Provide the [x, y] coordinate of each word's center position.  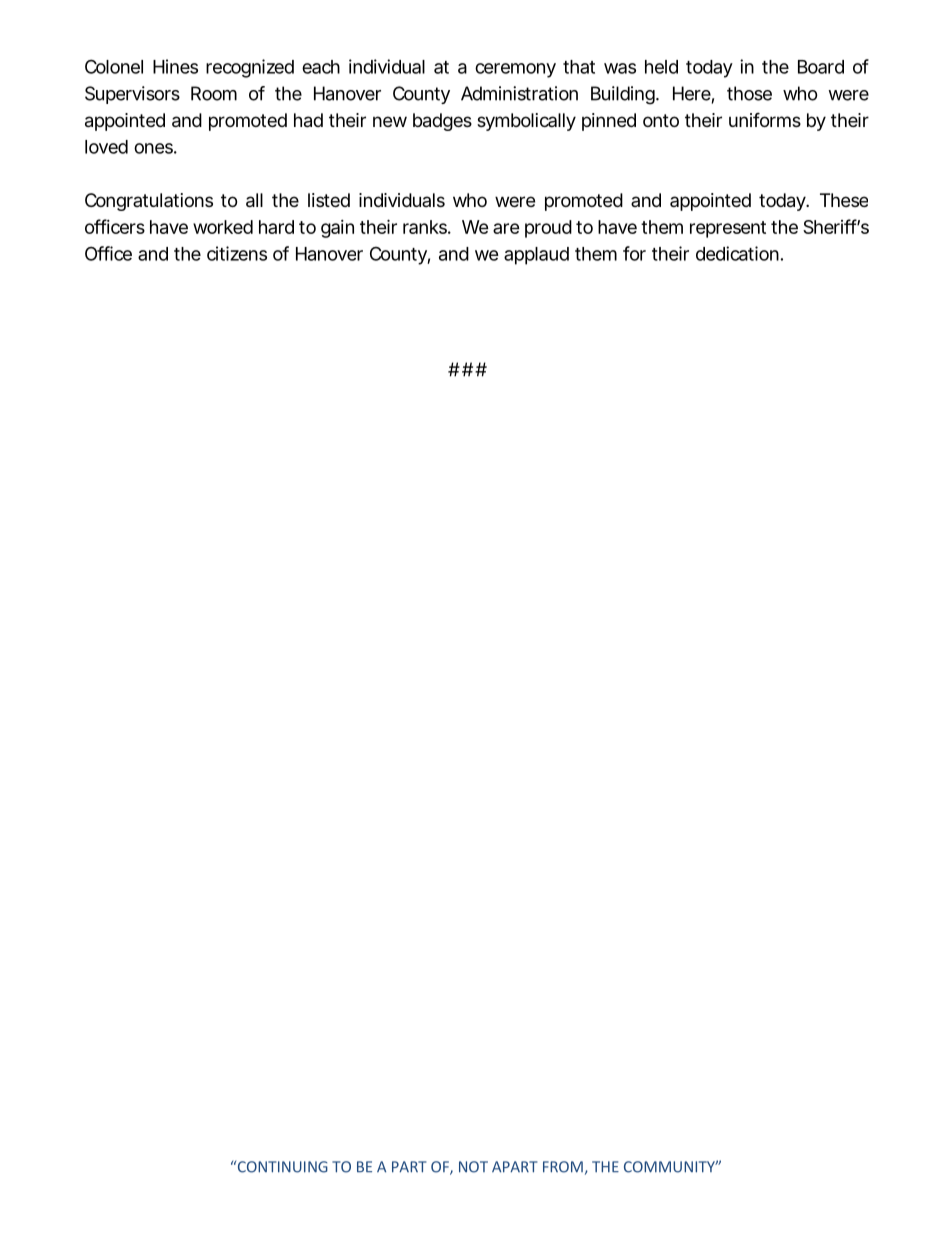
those [749, 93]
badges [442, 122]
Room [214, 93]
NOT [473, 1167]
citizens [237, 253]
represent [728, 229]
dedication [737, 253]
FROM [563, 1167]
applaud [536, 256]
